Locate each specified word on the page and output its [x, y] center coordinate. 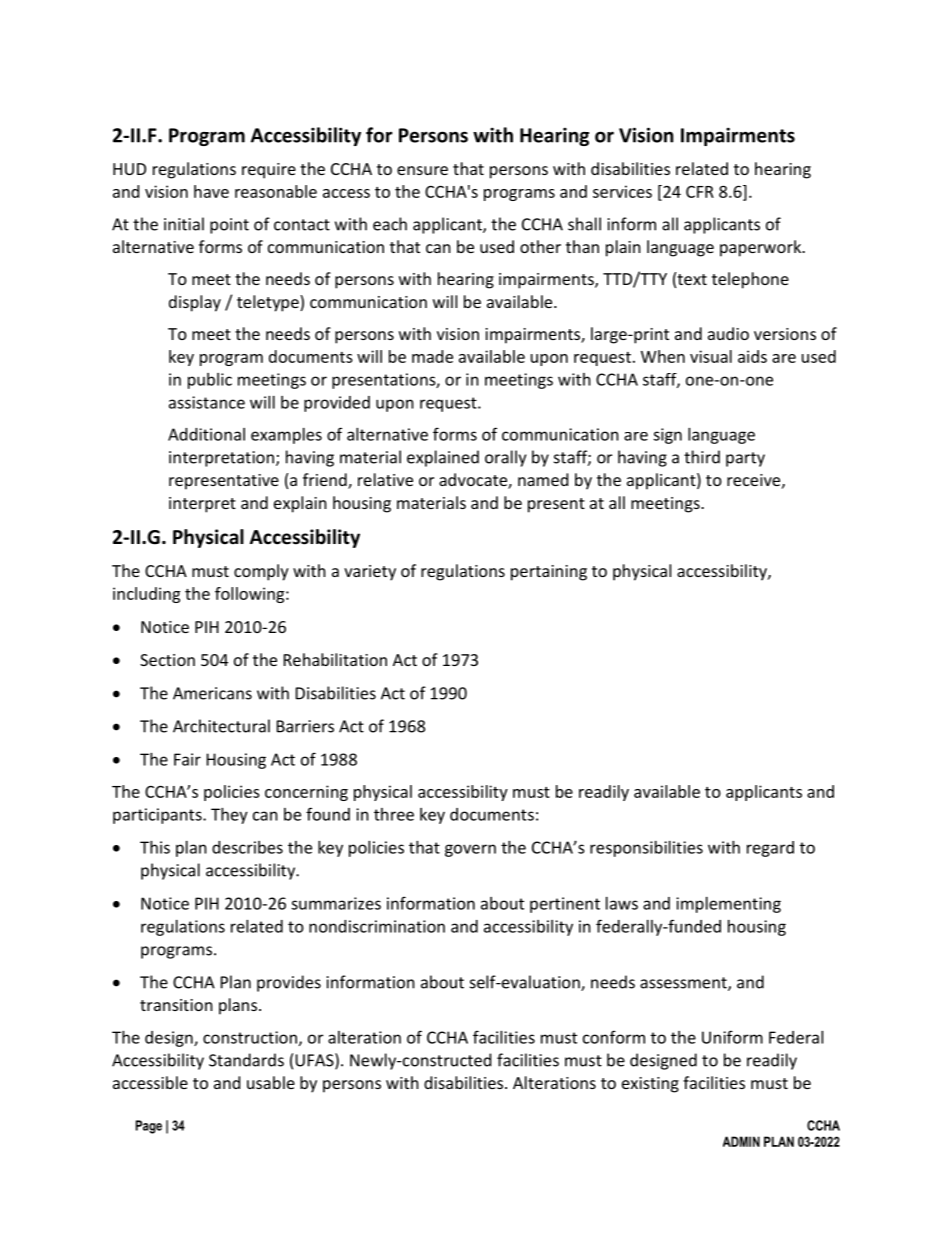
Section [167, 660]
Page [149, 1127]
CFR [700, 192]
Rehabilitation [335, 659]
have [211, 191]
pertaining [549, 573]
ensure [422, 170]
